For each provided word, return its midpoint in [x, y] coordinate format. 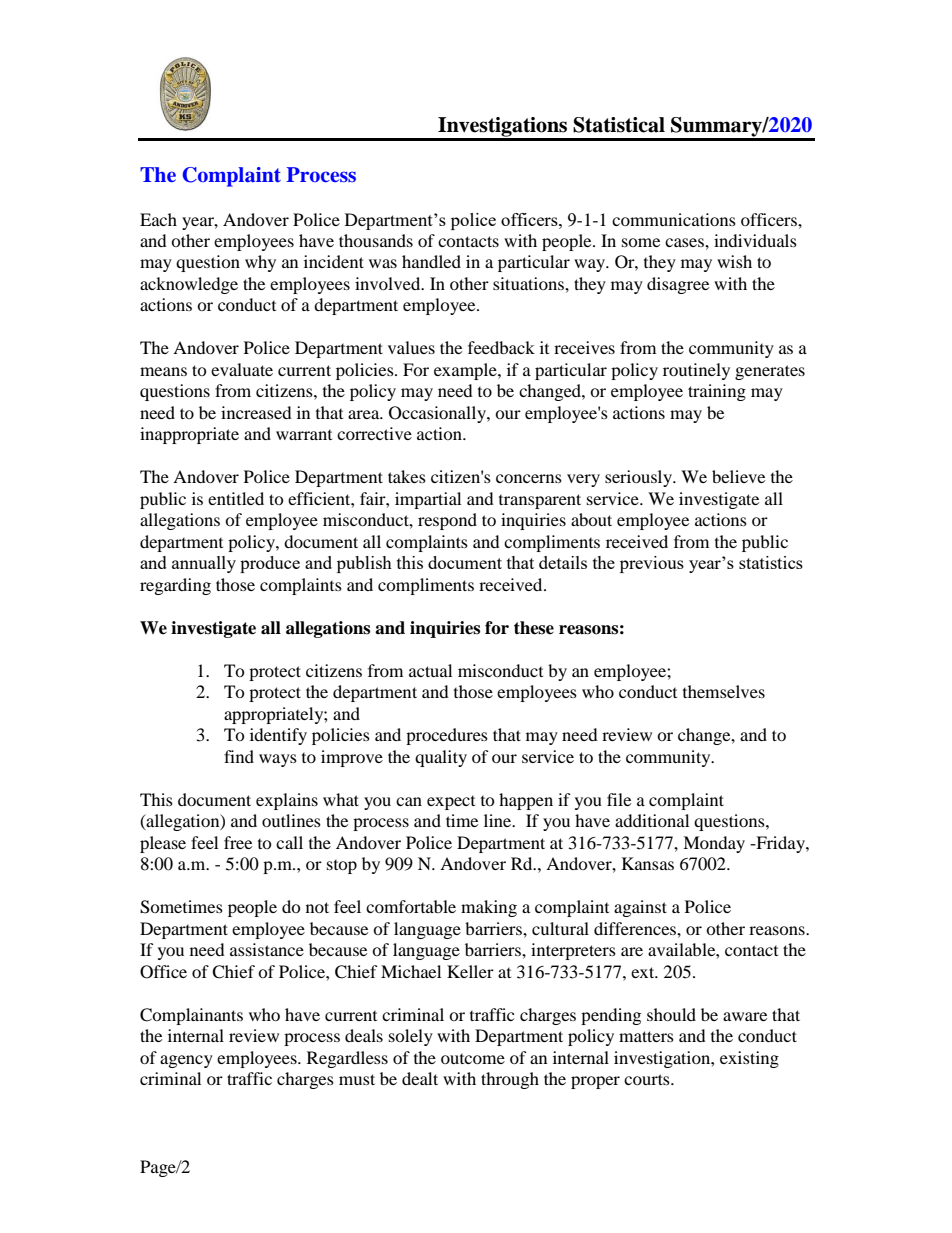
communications [674, 219]
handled [431, 261]
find [239, 756]
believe [738, 476]
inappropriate [189, 435]
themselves [724, 691]
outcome [473, 1059]
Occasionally [438, 414]
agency [186, 1061]
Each [158, 219]
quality [441, 758]
